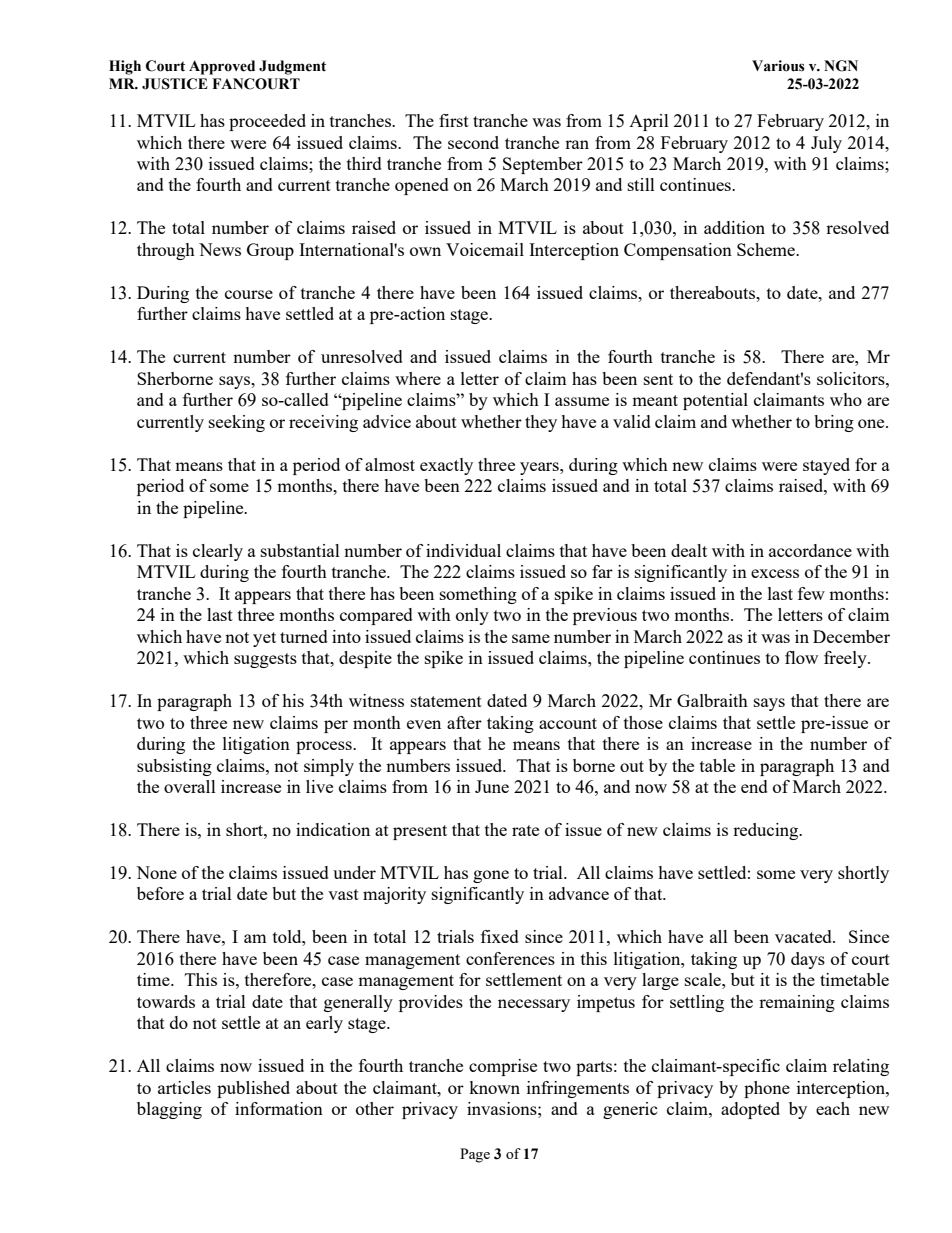 Image resolution: width=952 pixels, height=1233 pixels. What do you see at coordinates (811, 593) in the image?
I see `few` at bounding box center [811, 593].
